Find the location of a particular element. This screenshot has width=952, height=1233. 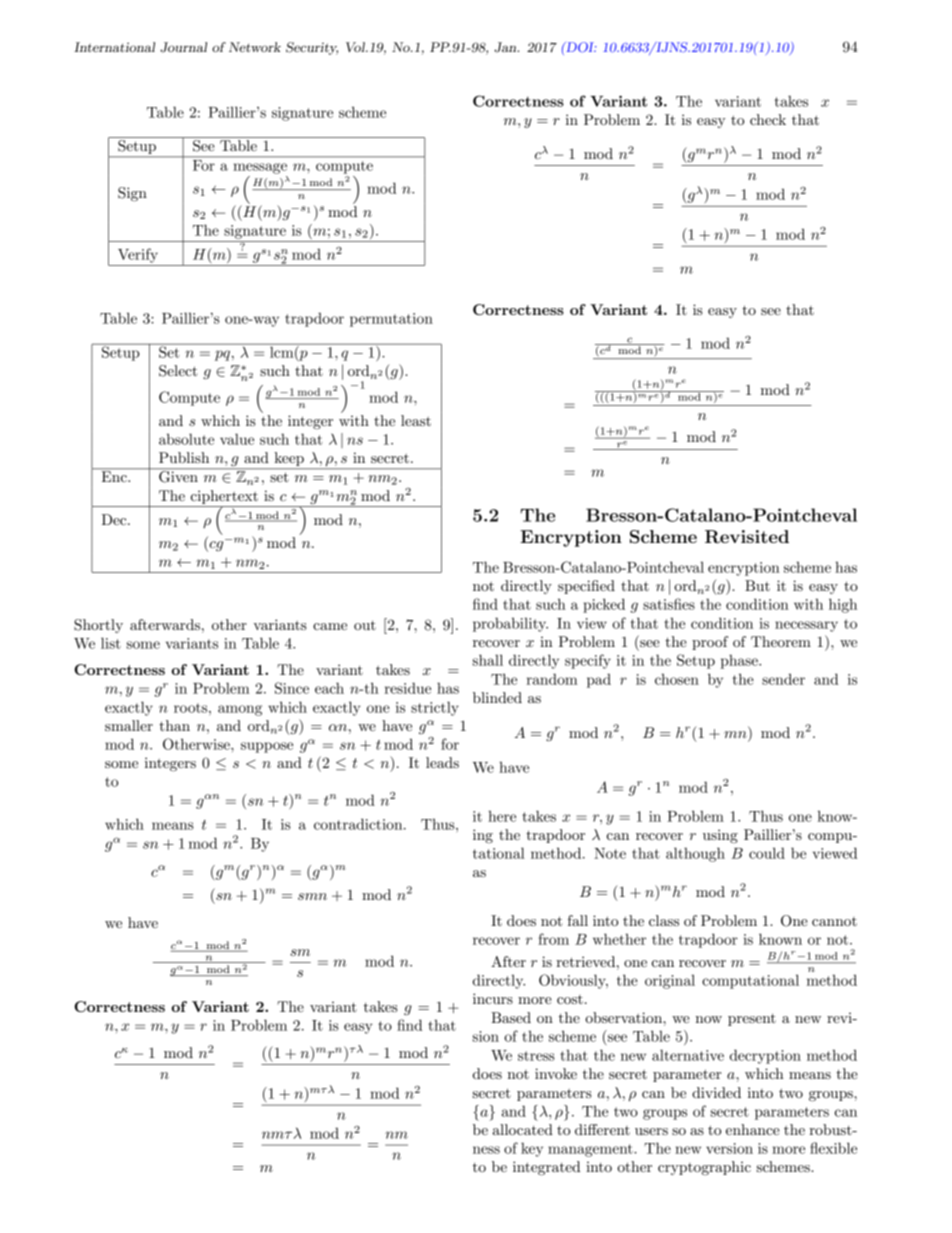

check is located at coordinates (768, 119).
